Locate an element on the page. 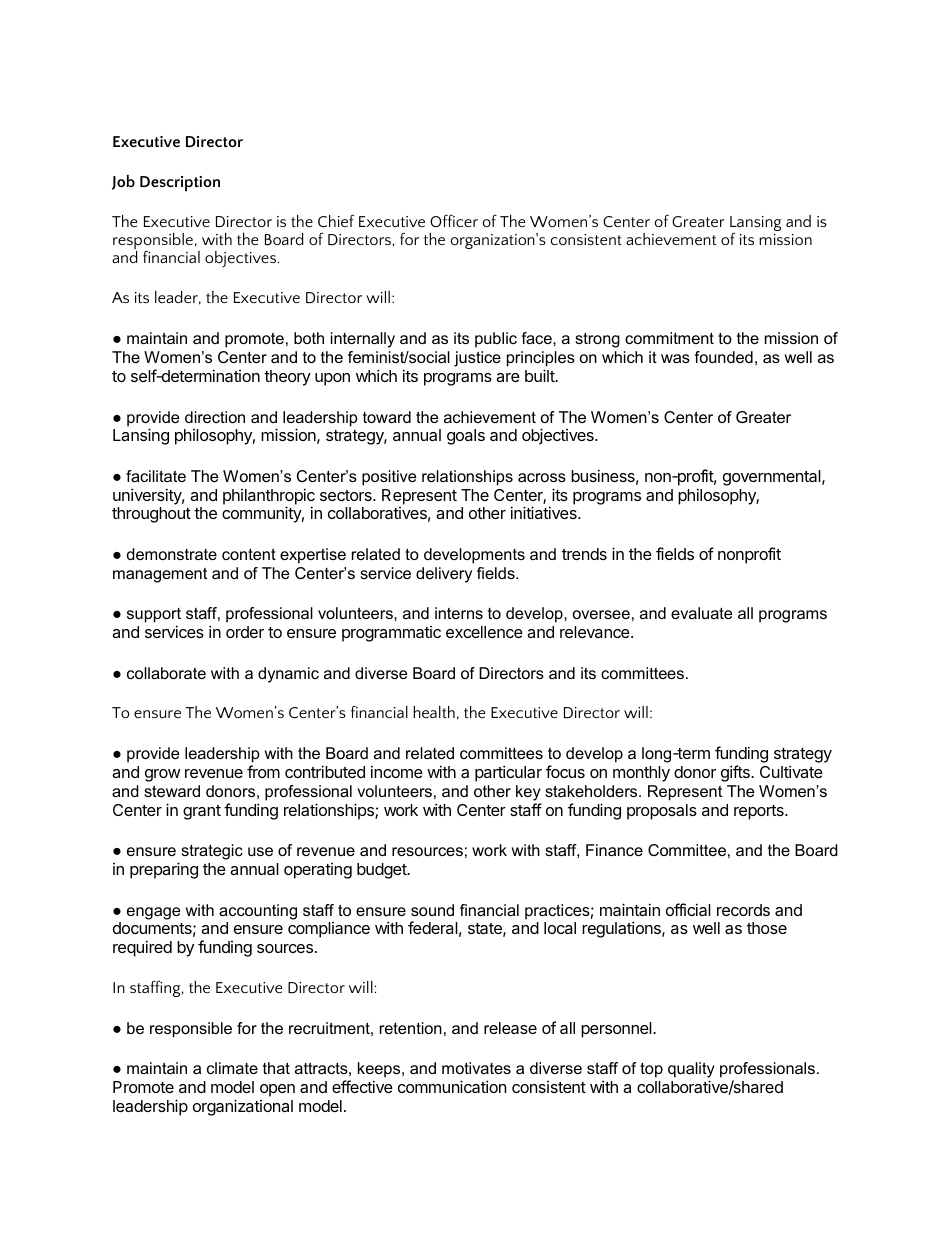 The image size is (952, 1233). quality is located at coordinates (691, 1071).
